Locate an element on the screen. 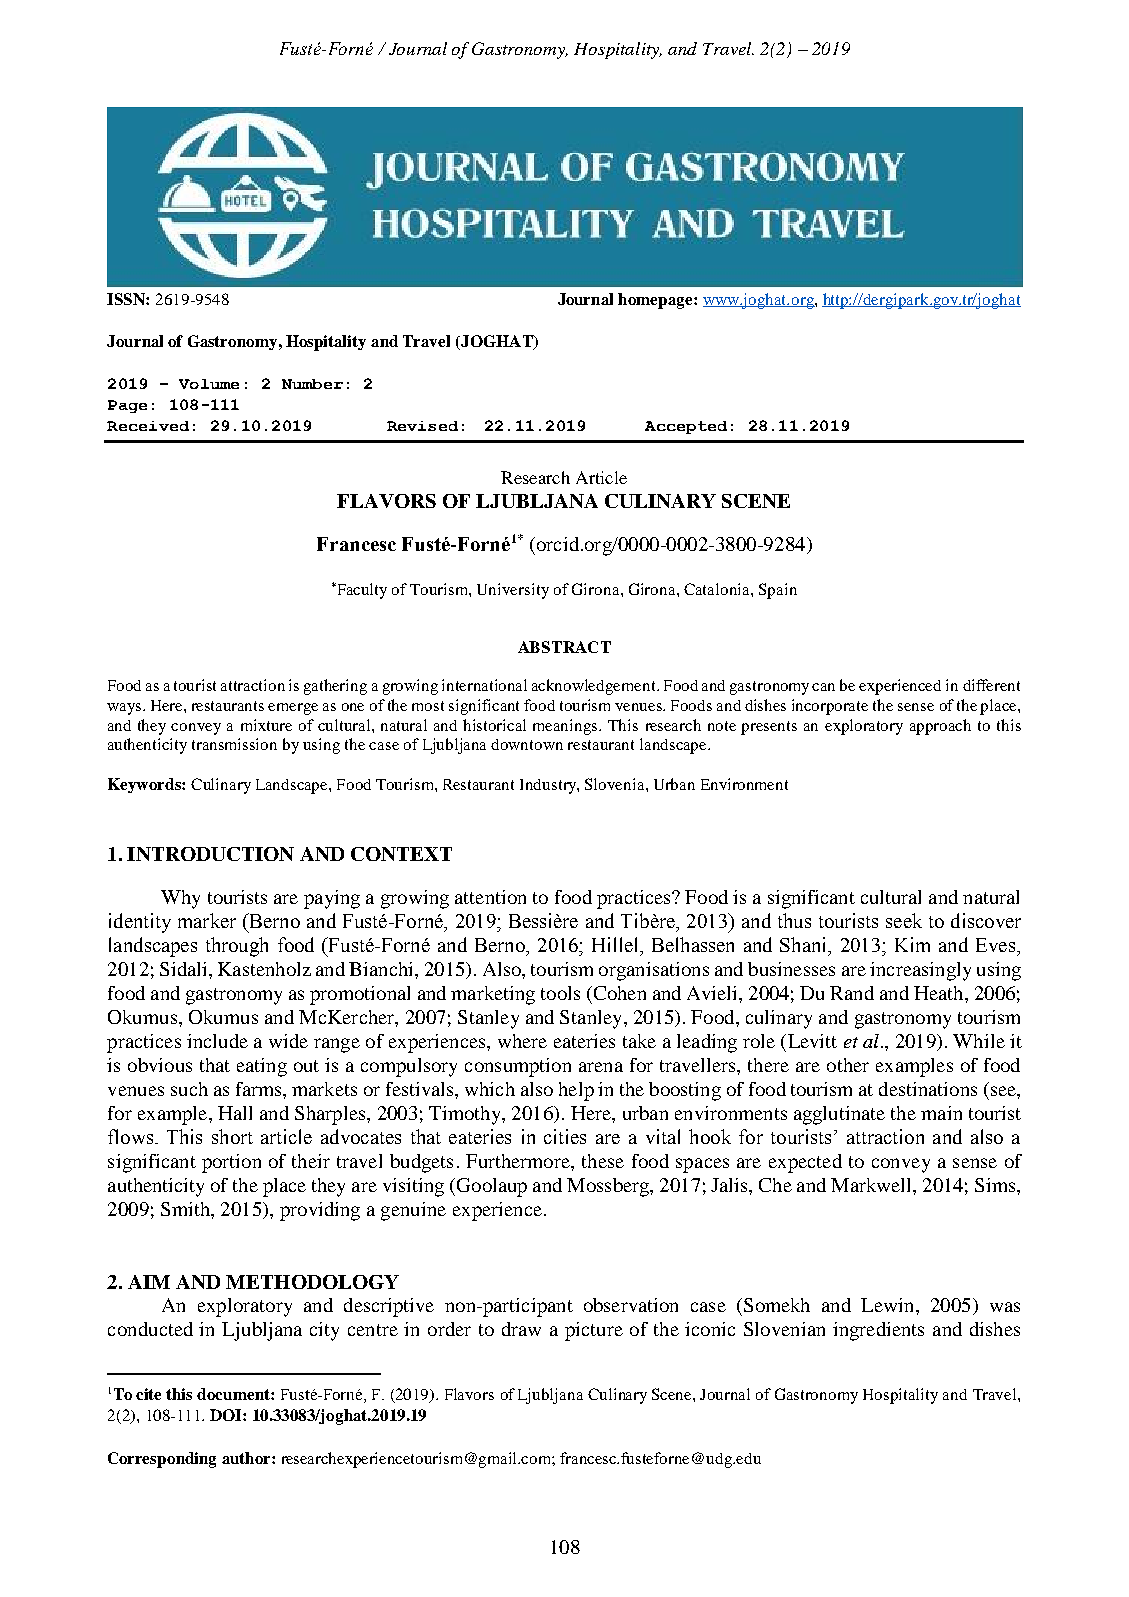 This screenshot has width=1129, height=1597. Received is located at coordinates (148, 426).
